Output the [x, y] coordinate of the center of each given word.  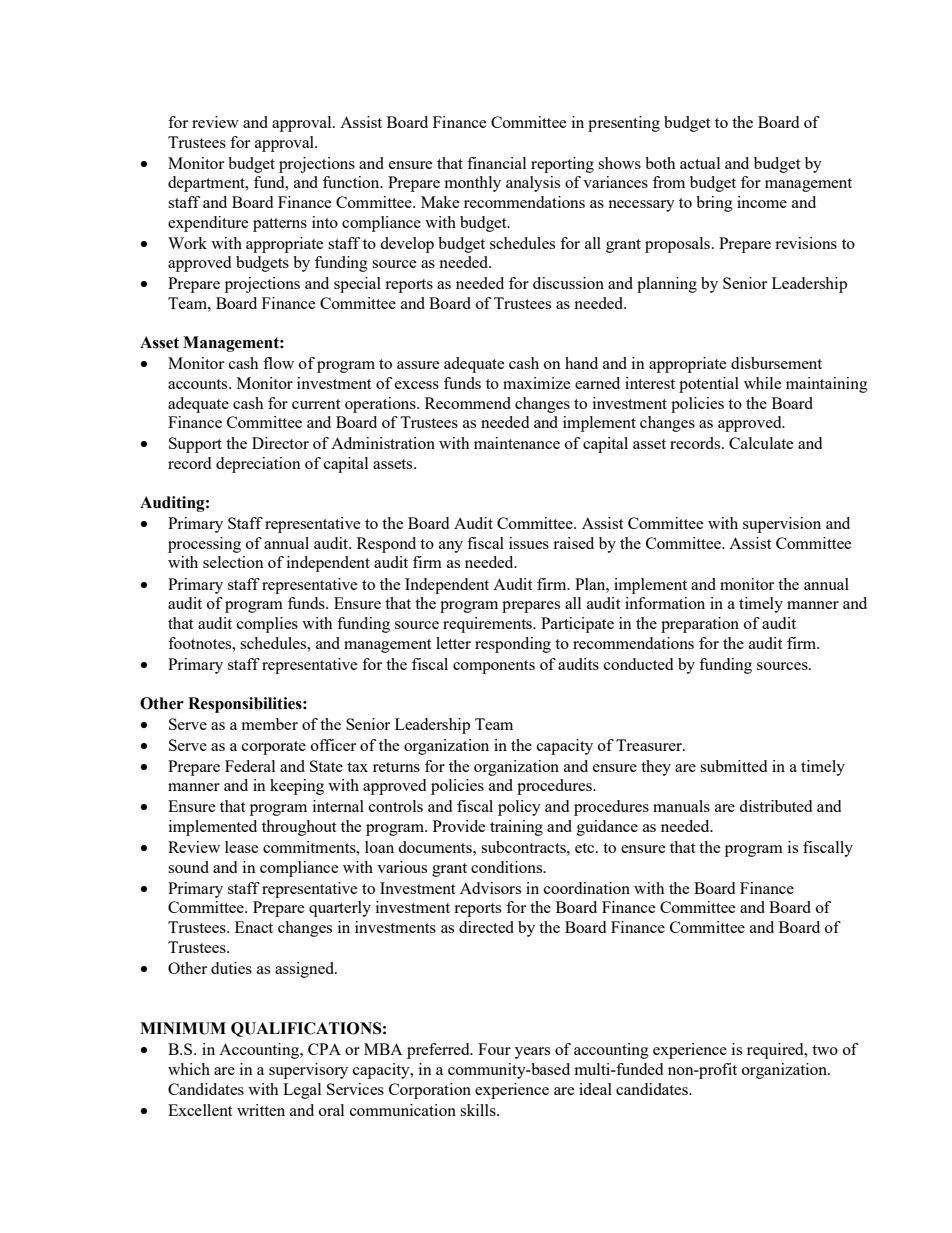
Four [494, 1049]
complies [267, 625]
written [261, 1110]
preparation [700, 625]
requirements [489, 625]
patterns [280, 225]
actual [700, 163]
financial [496, 163]
